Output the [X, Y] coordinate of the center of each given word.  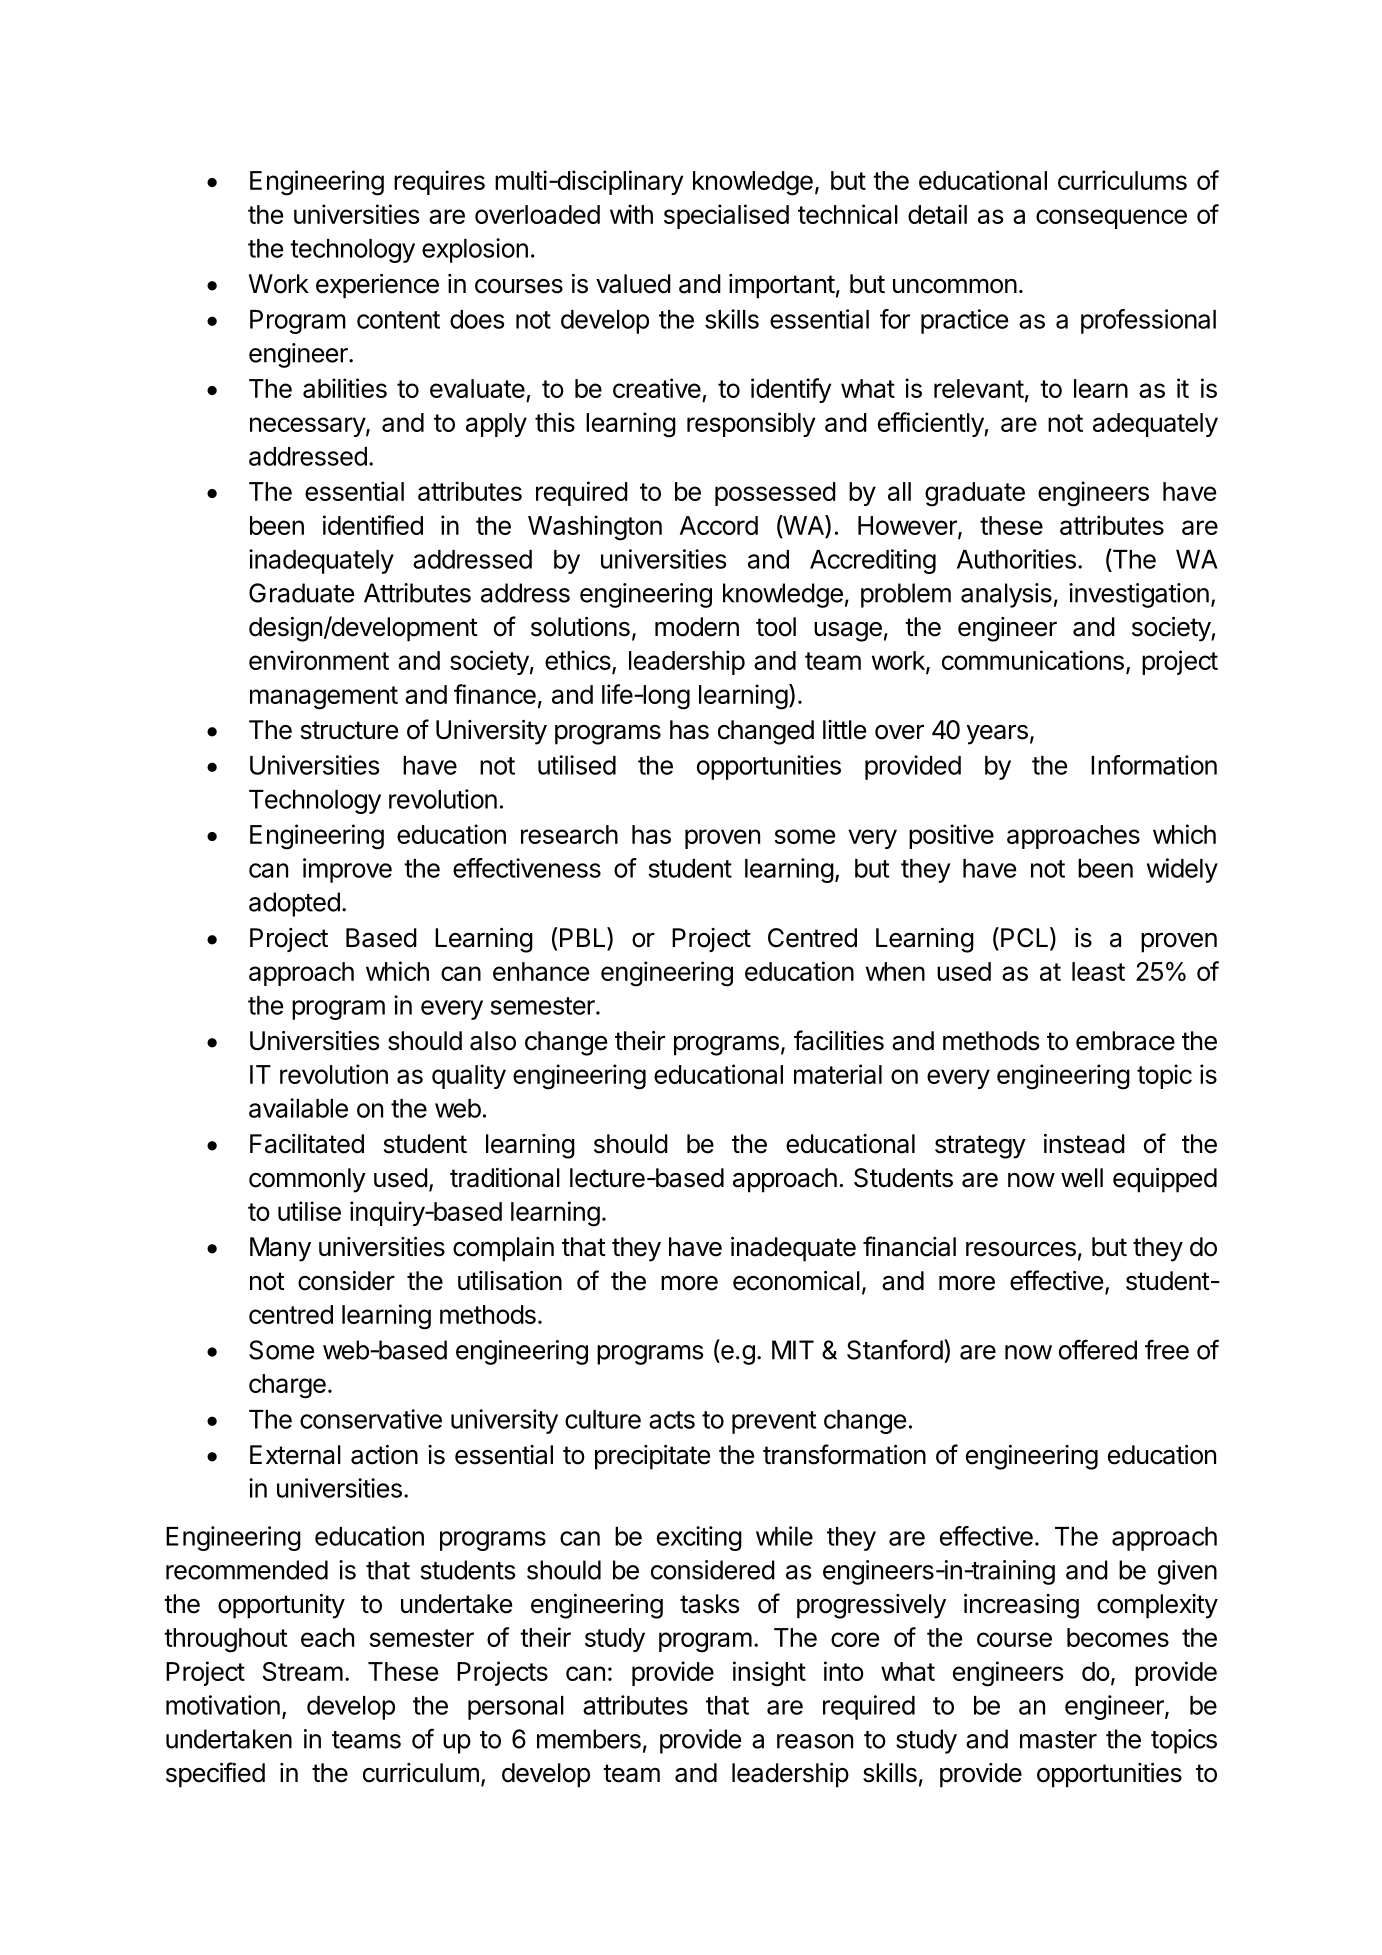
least [1098, 971]
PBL [584, 937]
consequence [1111, 219]
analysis [1006, 595]
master [1058, 1740]
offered [1098, 1349]
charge [287, 1386]
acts [672, 1420]
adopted [294, 904]
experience [377, 286]
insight [769, 1674]
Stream [303, 1671]
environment [319, 660]
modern [697, 627]
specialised [726, 216]
